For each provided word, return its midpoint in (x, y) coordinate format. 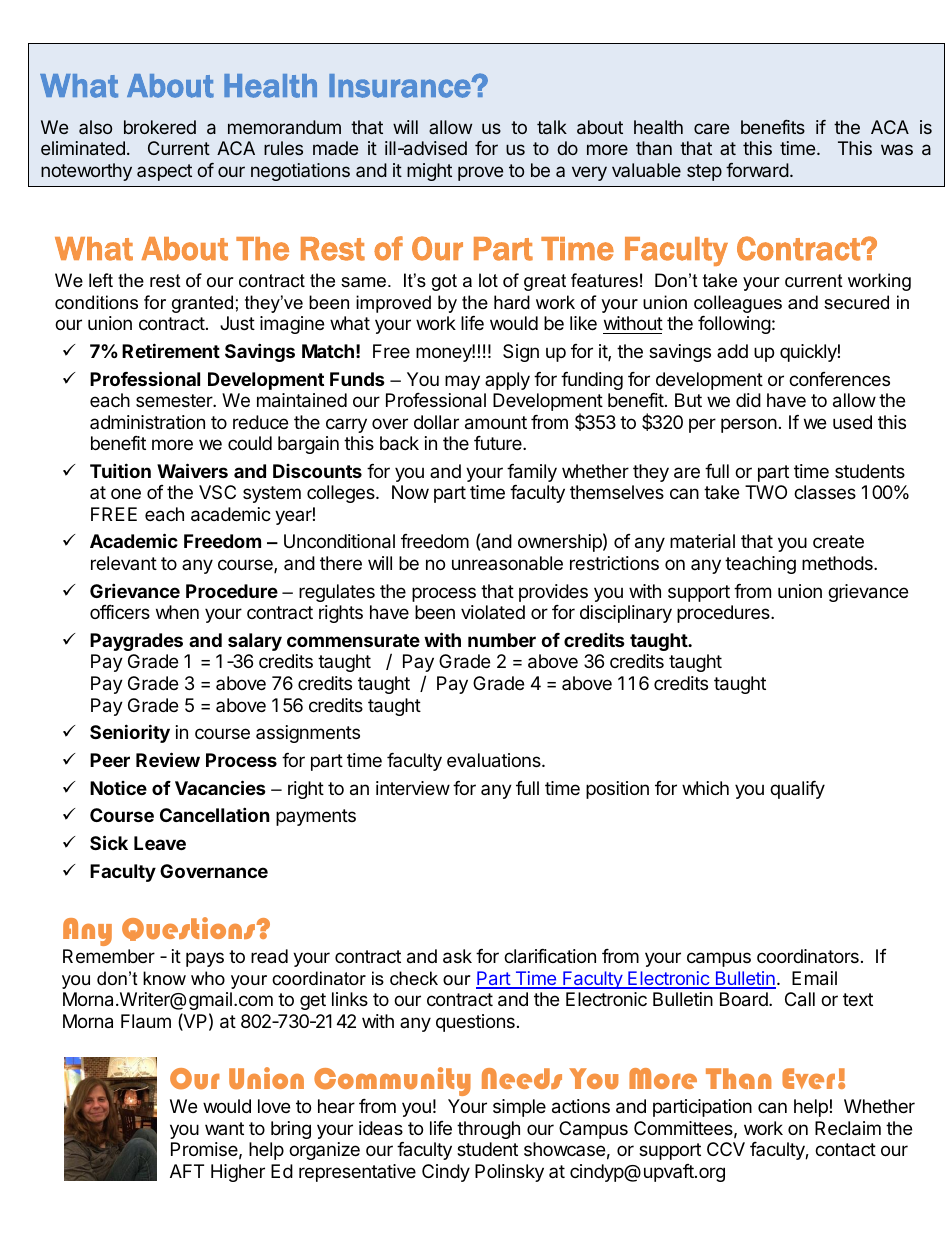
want (224, 1128)
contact (845, 1150)
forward (757, 170)
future (499, 443)
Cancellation (215, 814)
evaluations (495, 760)
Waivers (192, 470)
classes (825, 492)
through (488, 1130)
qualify (797, 790)
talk (552, 127)
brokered (160, 127)
